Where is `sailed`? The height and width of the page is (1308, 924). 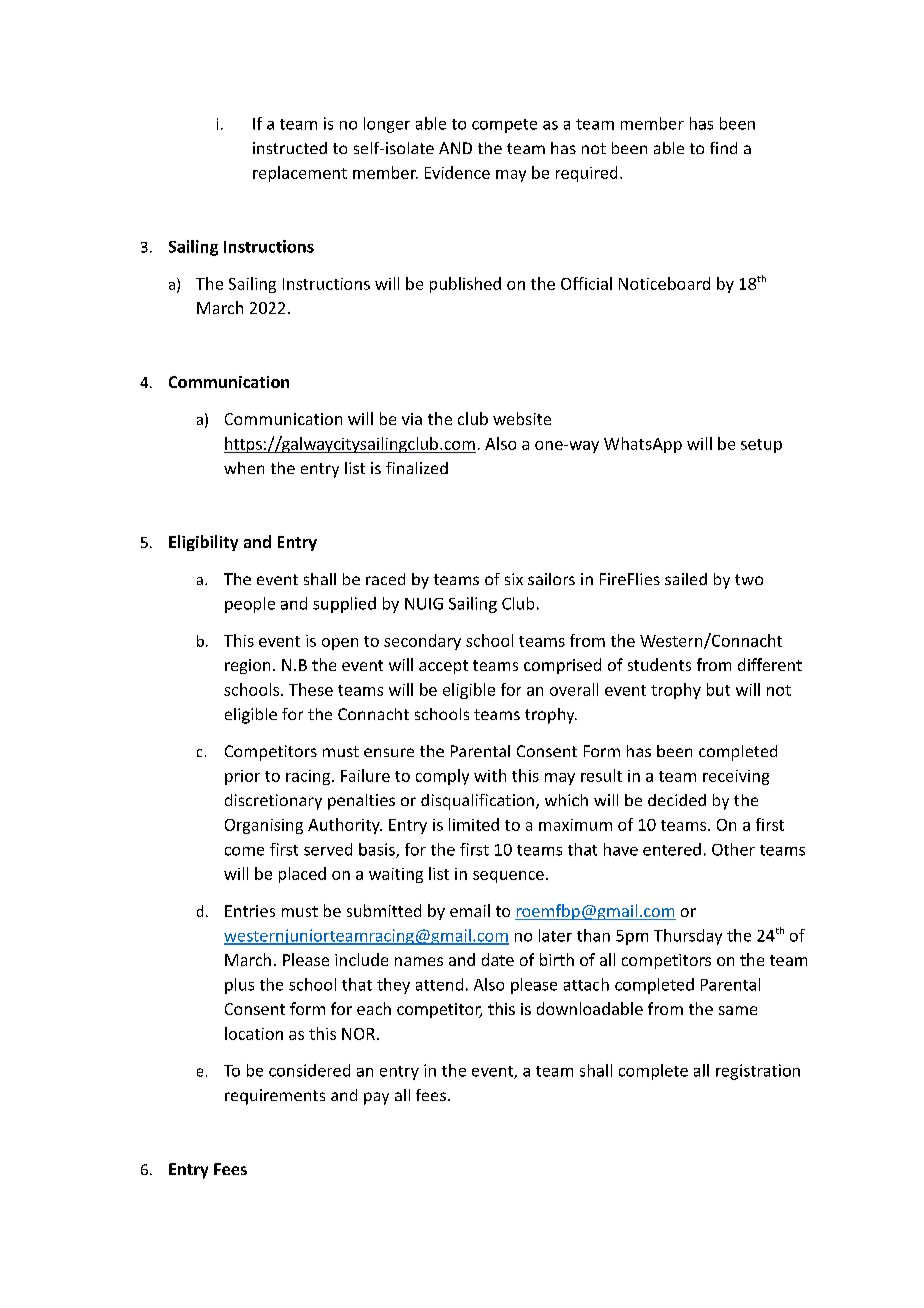 sailed is located at coordinates (686, 579).
